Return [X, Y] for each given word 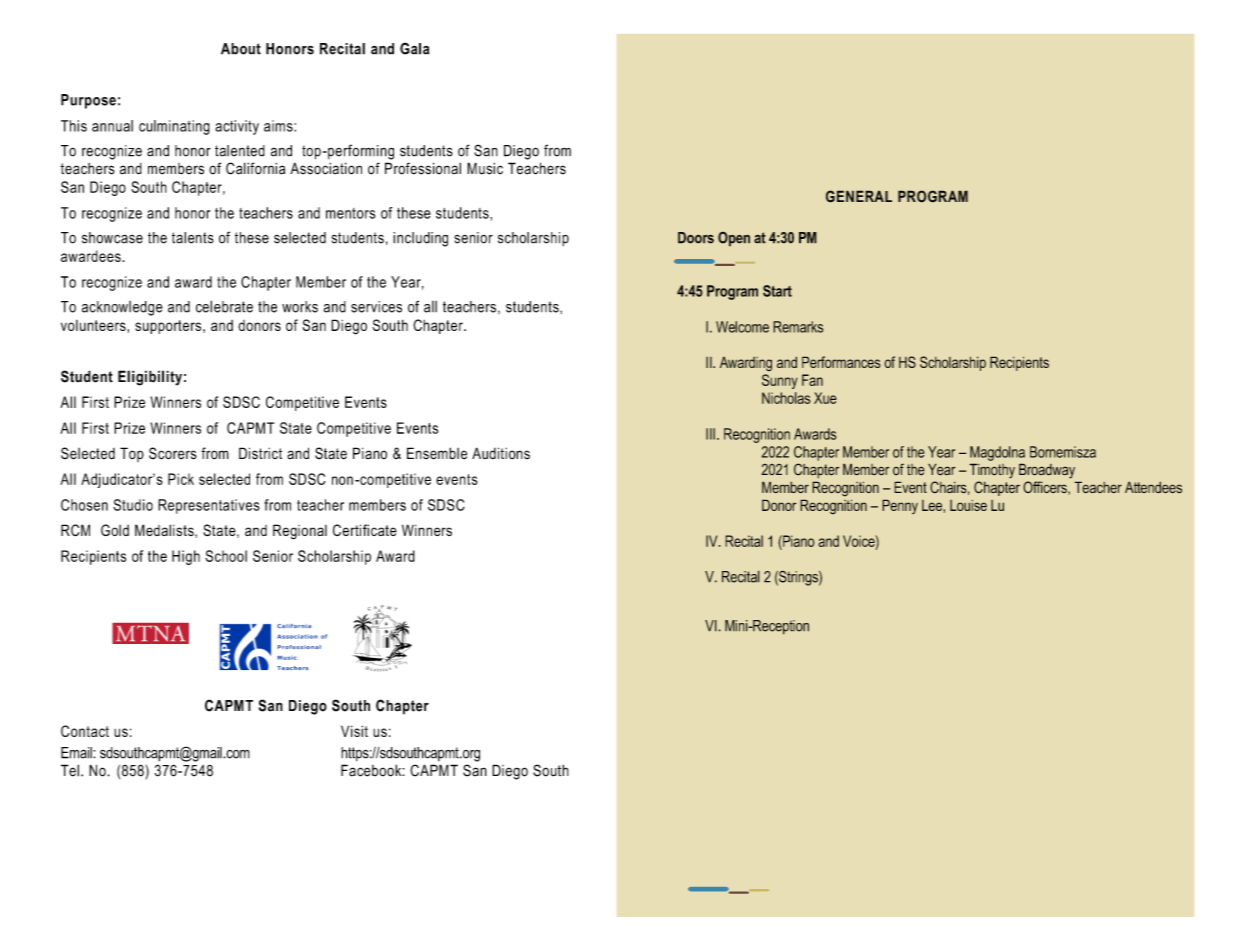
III [710, 434]
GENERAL [859, 196]
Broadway [1047, 471]
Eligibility [150, 378]
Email [77, 753]
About [241, 49]
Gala [414, 48]
